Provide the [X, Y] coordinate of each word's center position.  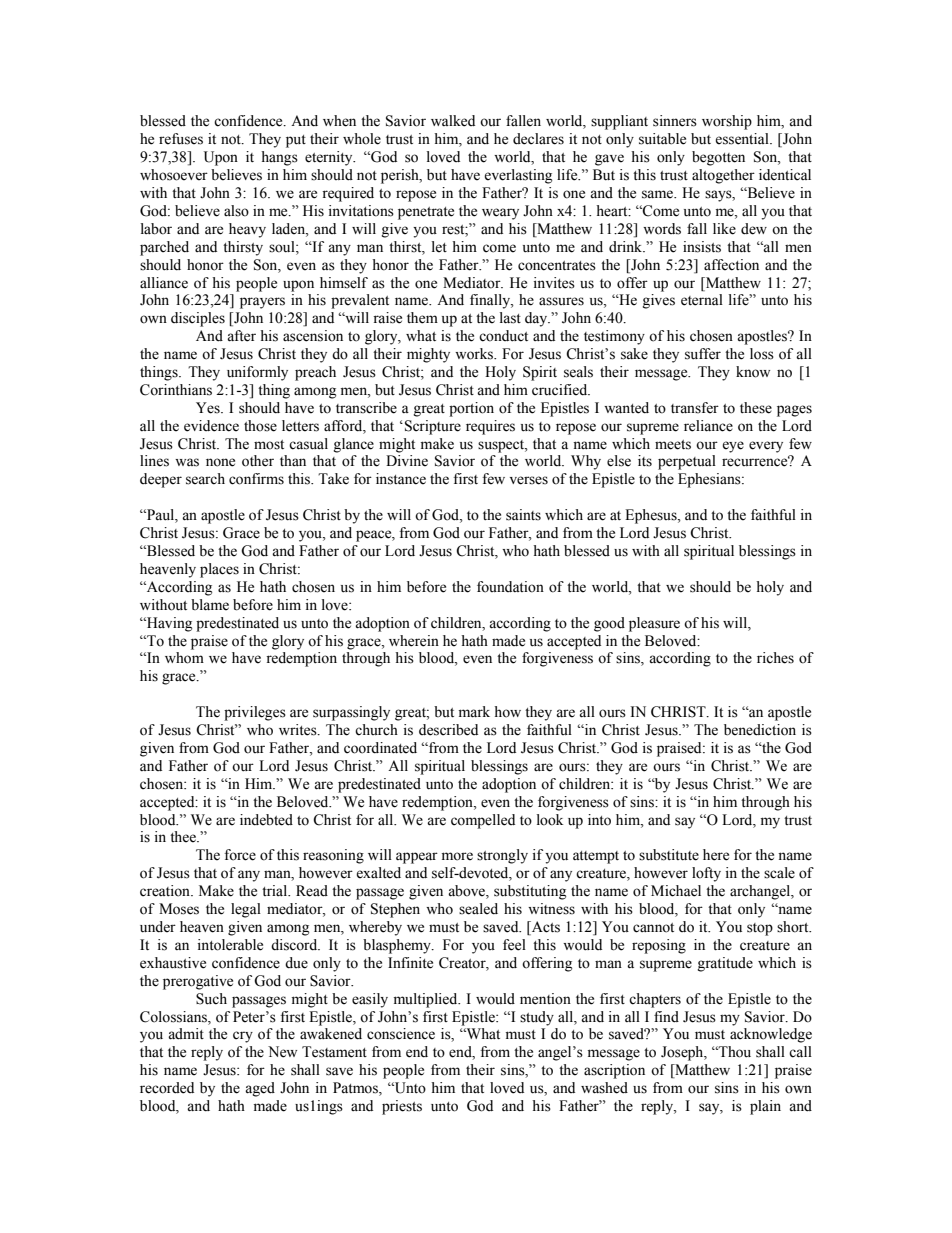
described [448, 730]
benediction [760, 730]
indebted [266, 820]
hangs [279, 158]
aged [260, 1089]
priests [402, 1107]
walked [453, 121]
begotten [718, 158]
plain [765, 1107]
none [220, 462]
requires [490, 427]
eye [733, 447]
